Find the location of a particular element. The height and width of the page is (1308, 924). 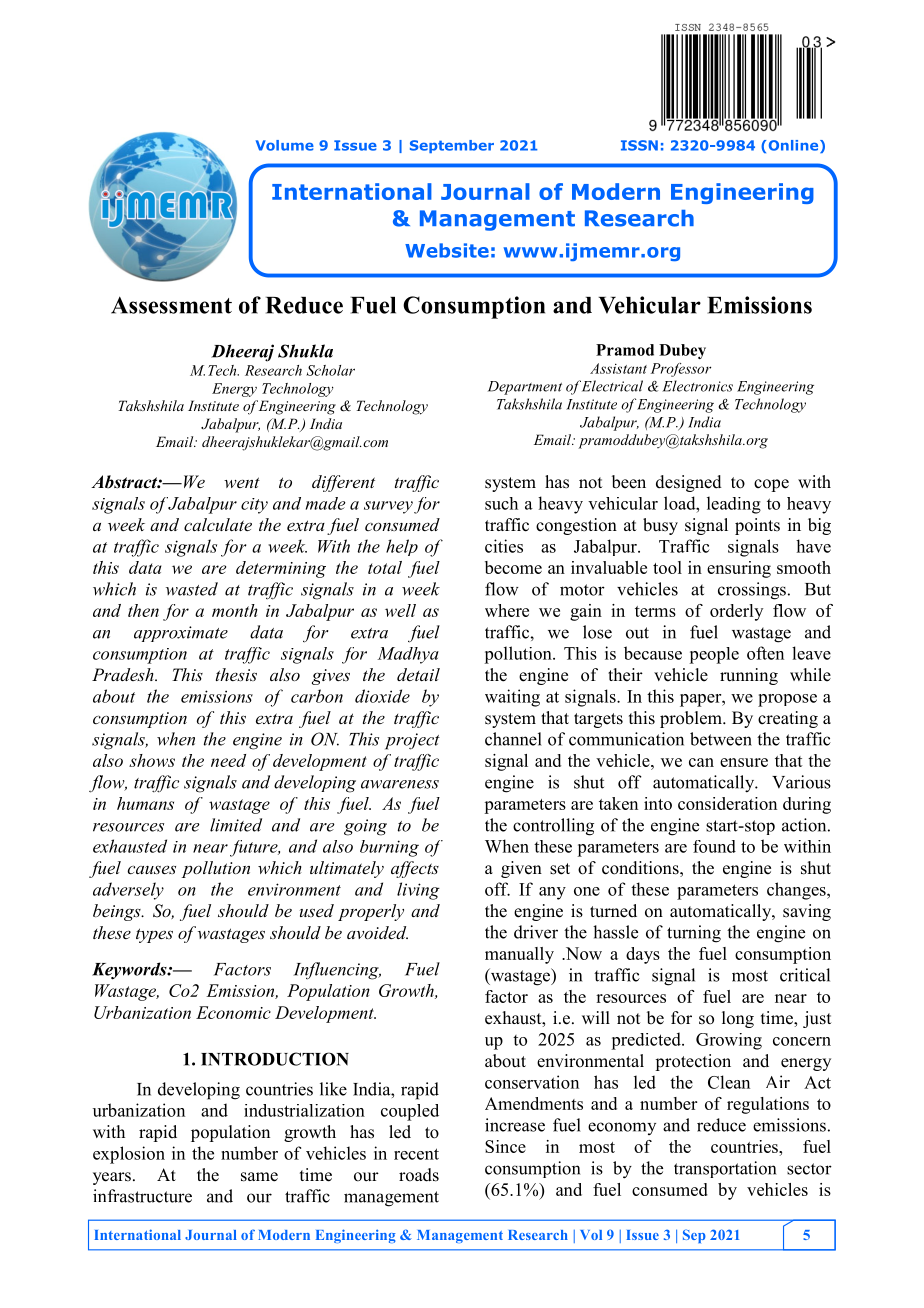

Department is located at coordinates (525, 388).
